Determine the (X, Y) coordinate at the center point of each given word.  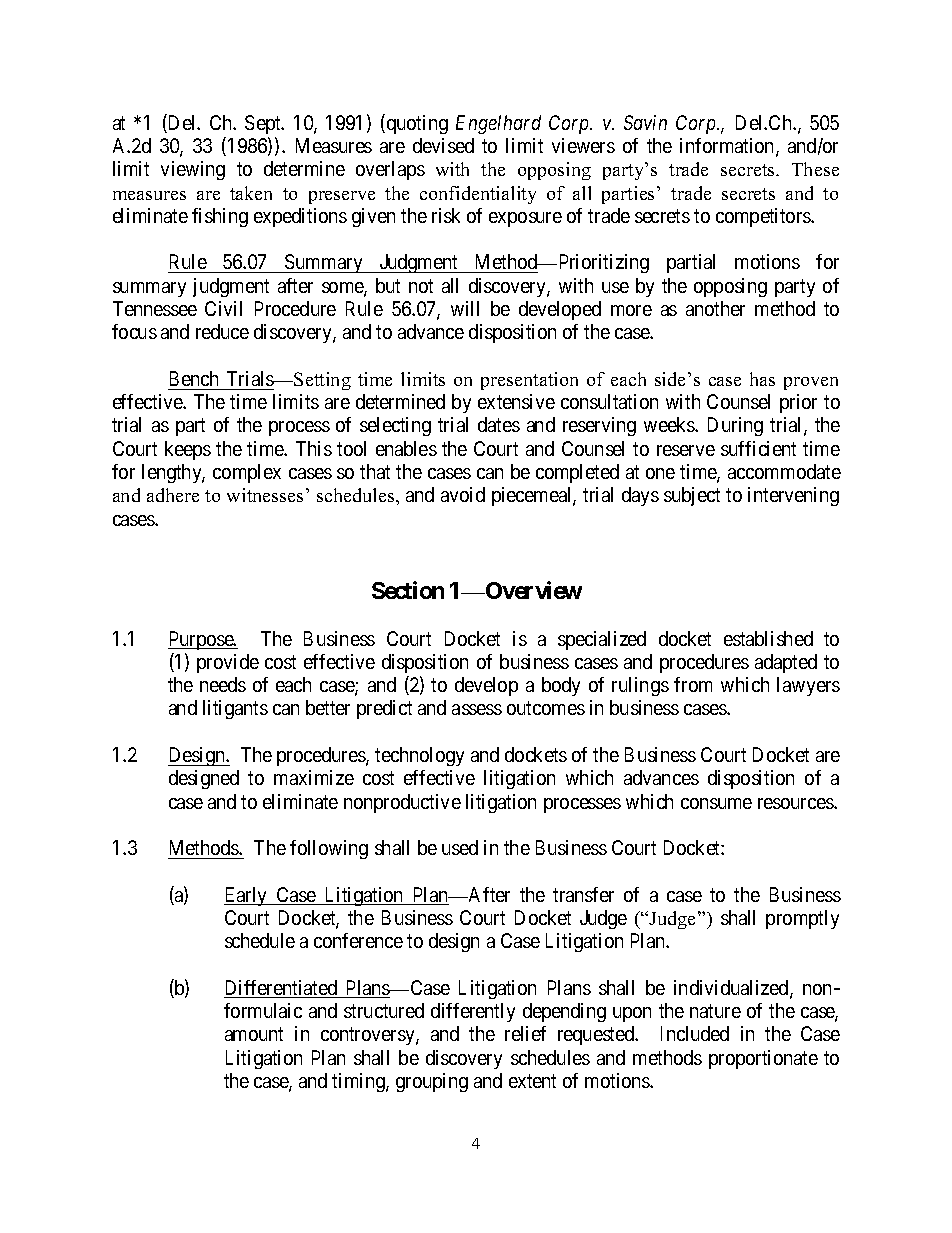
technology (419, 756)
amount (254, 1034)
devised (443, 145)
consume (716, 803)
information (728, 147)
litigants (235, 709)
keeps (188, 450)
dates (499, 424)
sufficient (758, 448)
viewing (193, 170)
